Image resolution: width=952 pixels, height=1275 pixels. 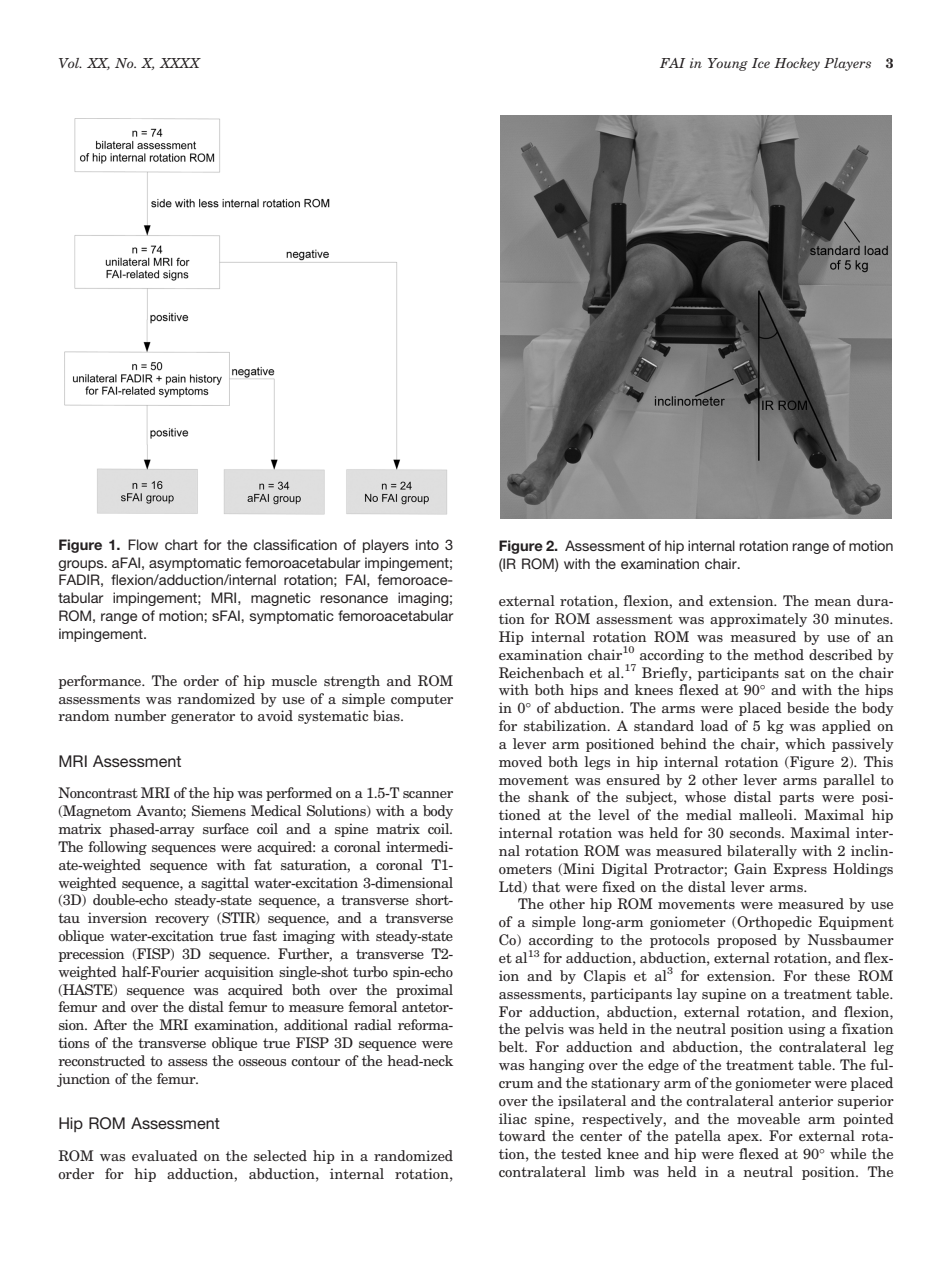 What do you see at coordinates (546, 886) in the document?
I see `that` at bounding box center [546, 886].
